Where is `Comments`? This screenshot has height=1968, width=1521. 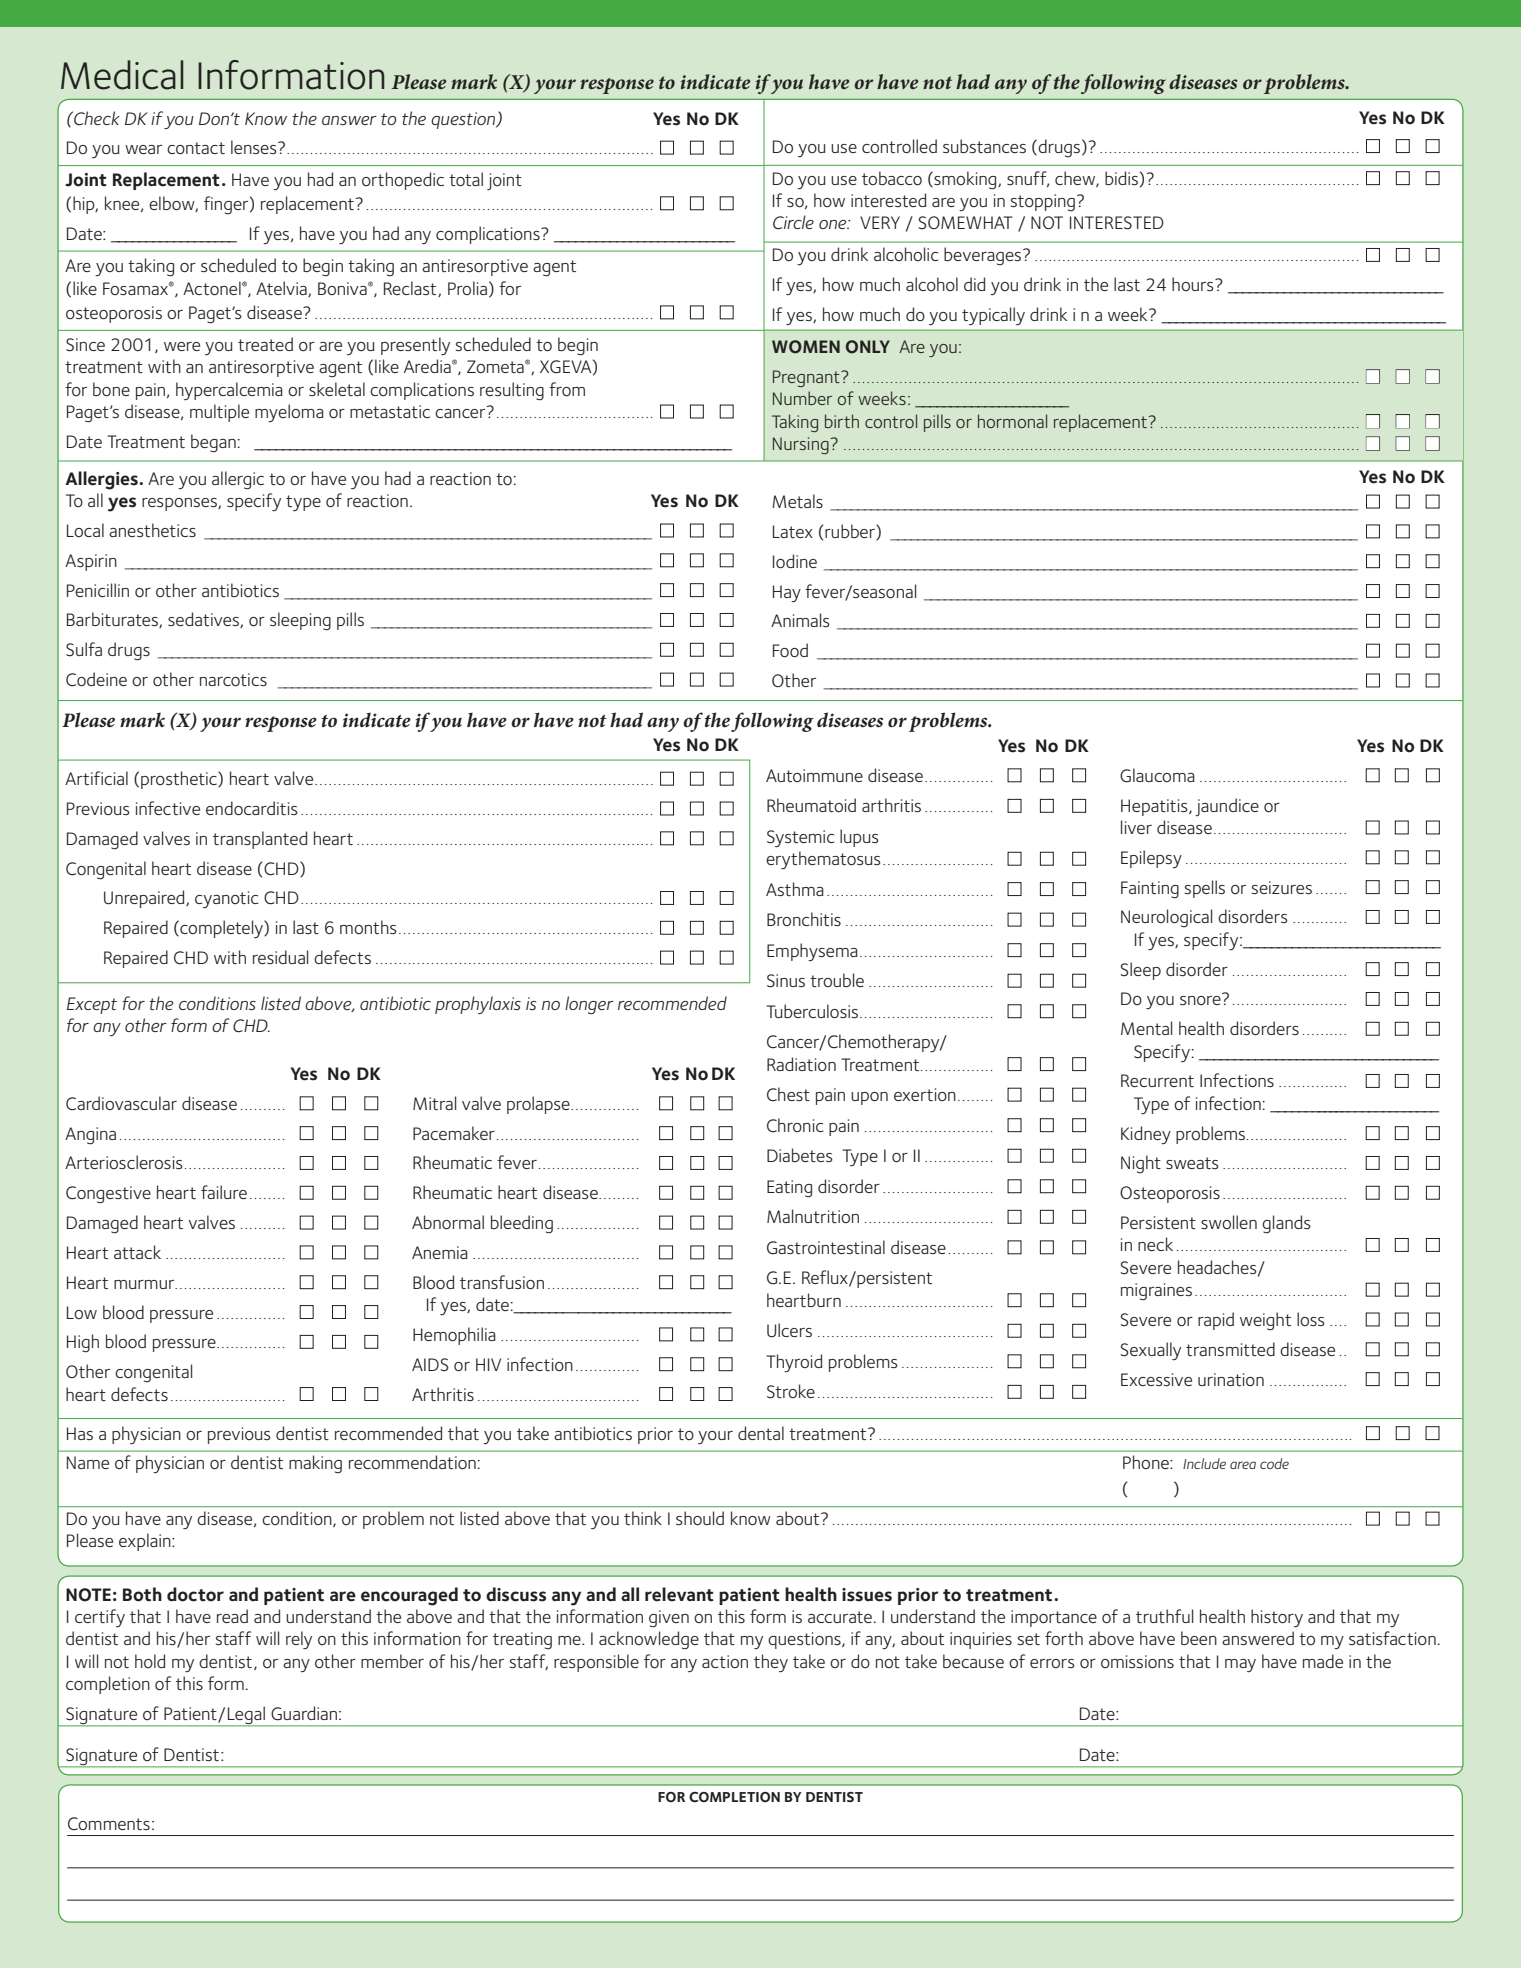
Comments is located at coordinates (109, 1823).
